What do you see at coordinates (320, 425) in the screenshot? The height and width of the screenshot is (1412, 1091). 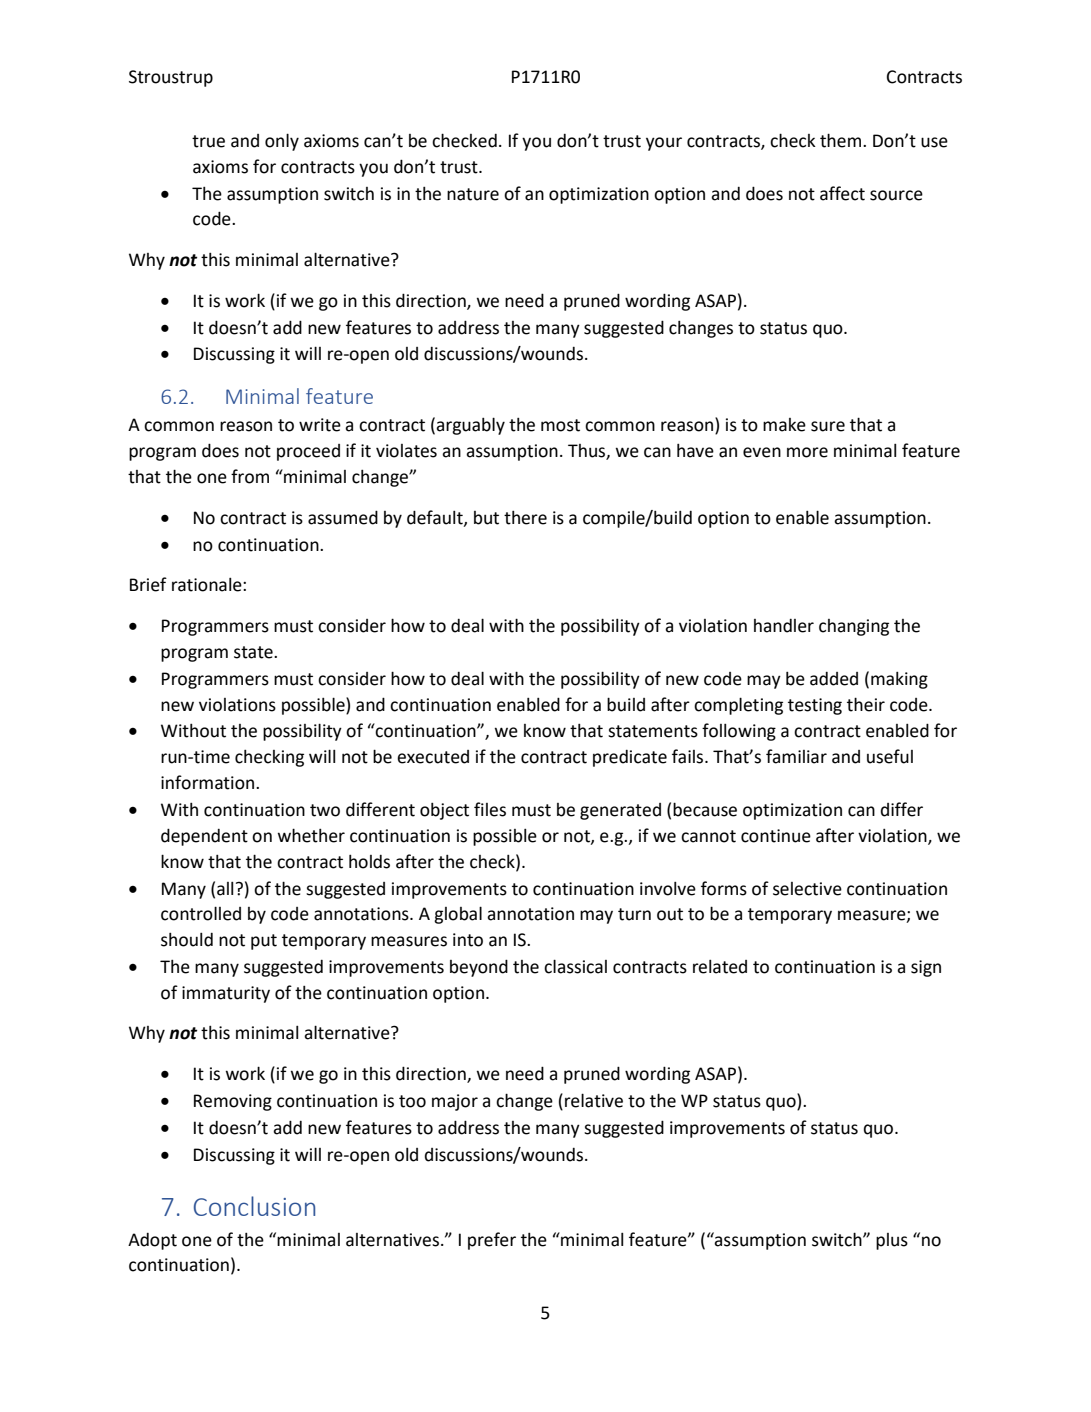 I see `write` at bounding box center [320, 425].
